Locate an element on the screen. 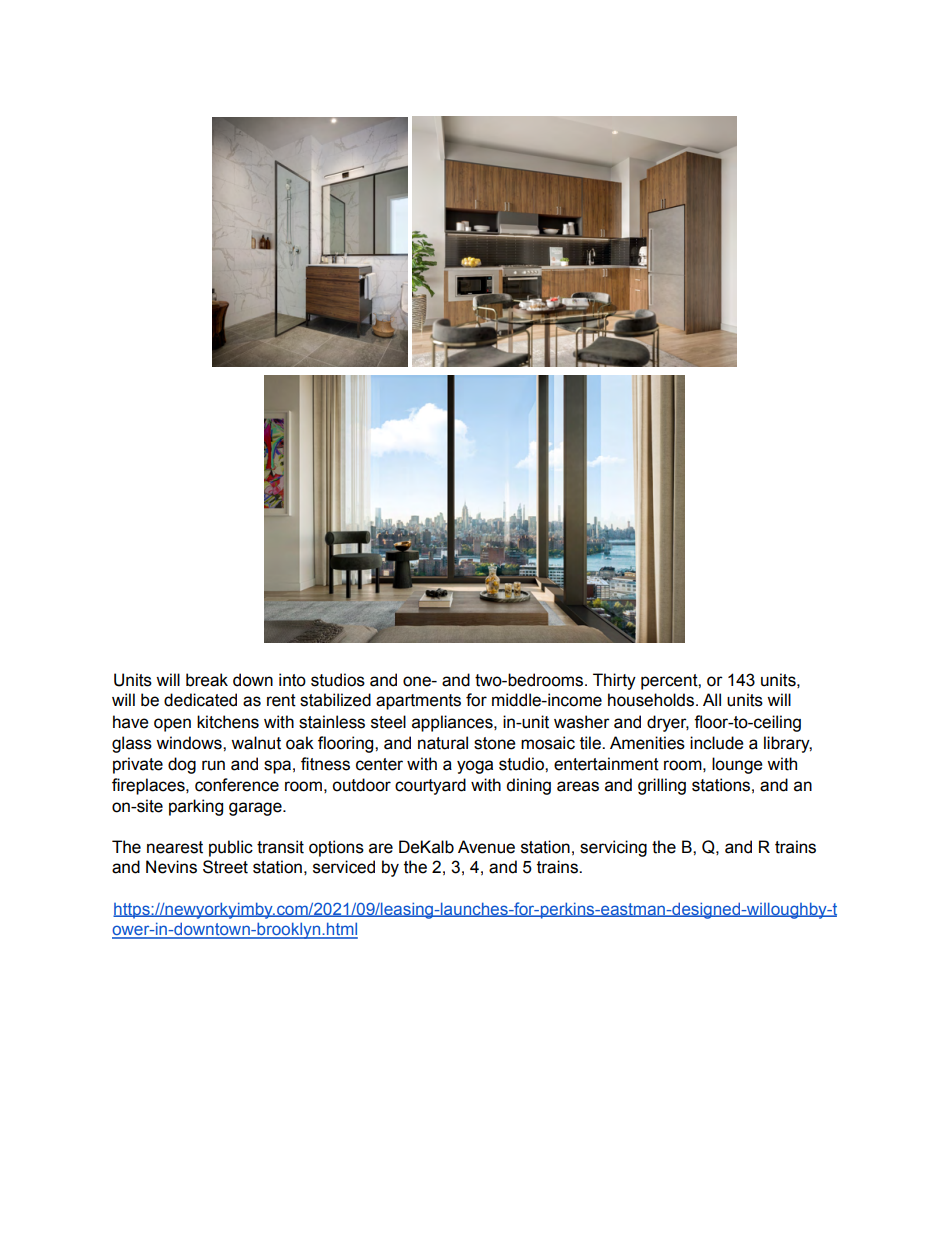  open is located at coordinates (172, 725).
